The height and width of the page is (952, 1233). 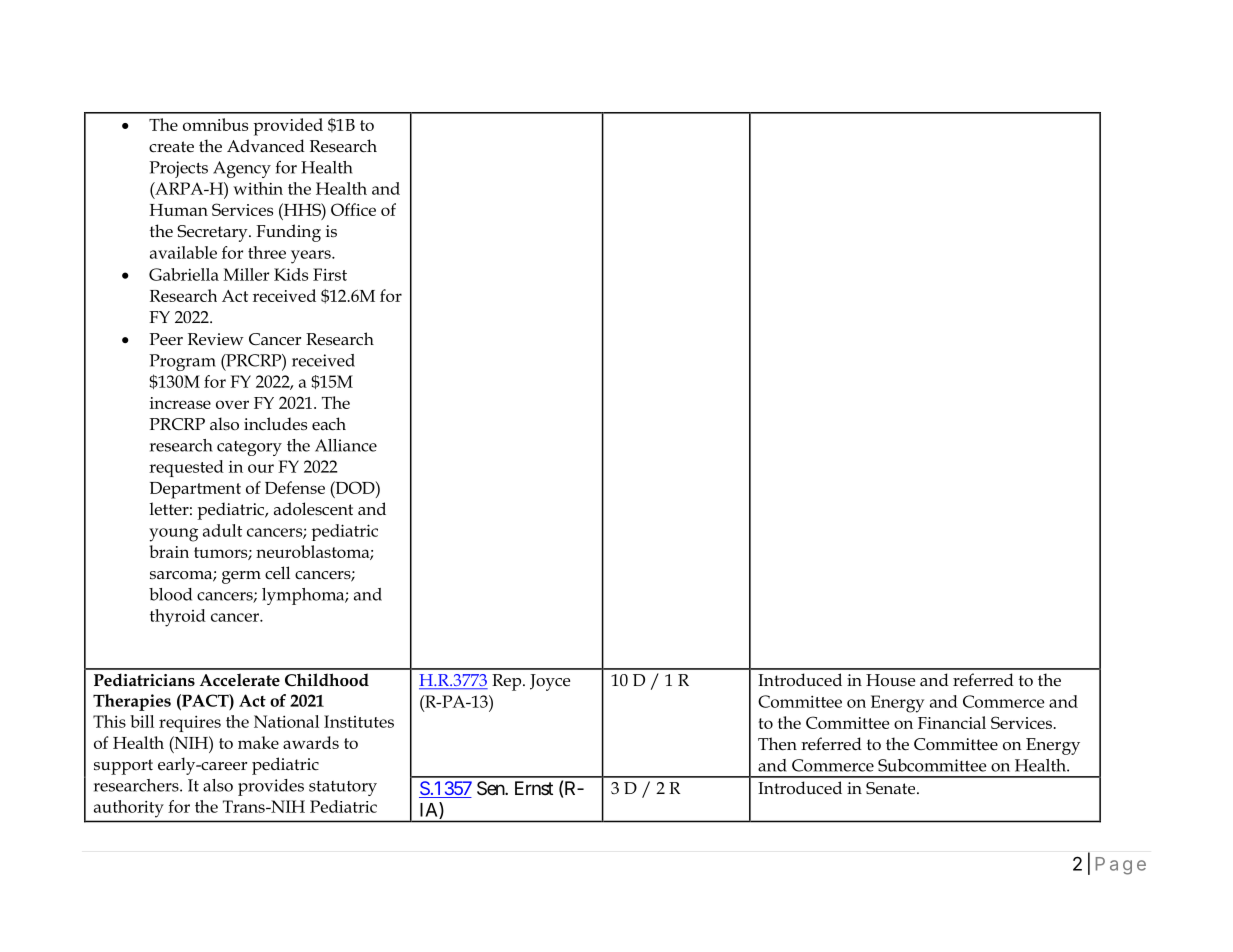 I want to click on House, so click(x=890, y=680).
